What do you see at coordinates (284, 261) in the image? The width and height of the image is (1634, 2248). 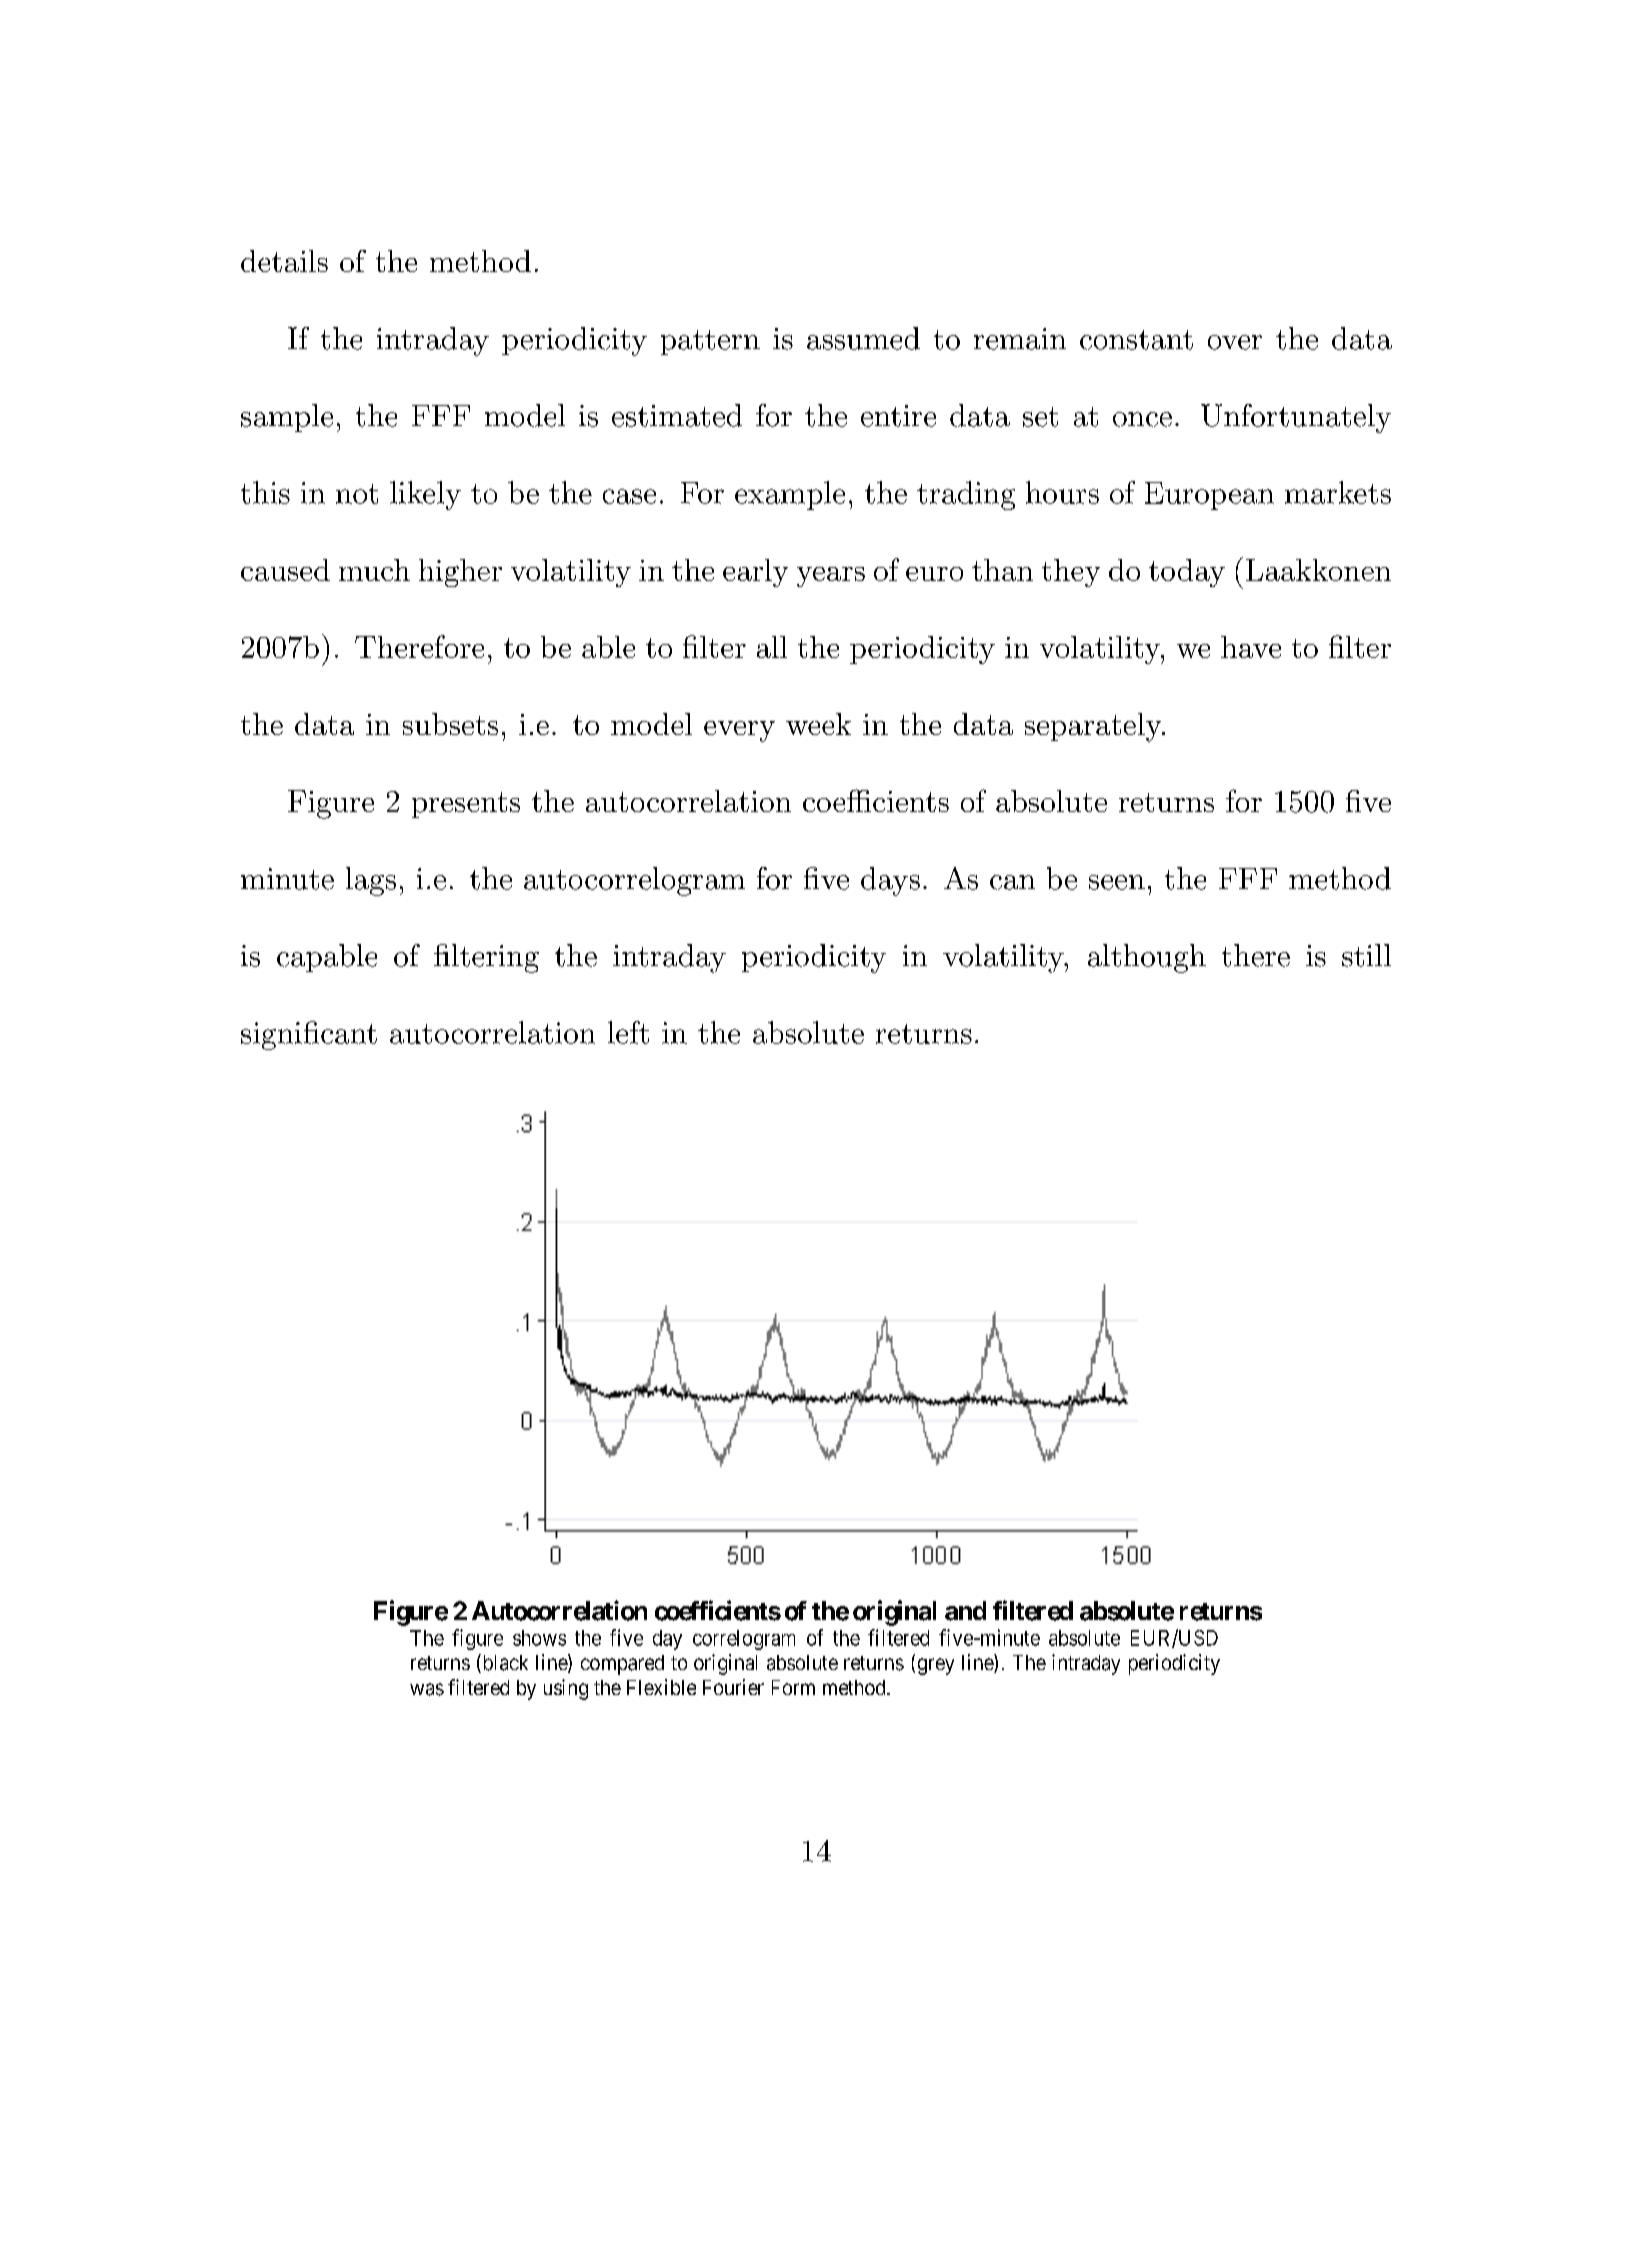 I see `details` at bounding box center [284, 261].
